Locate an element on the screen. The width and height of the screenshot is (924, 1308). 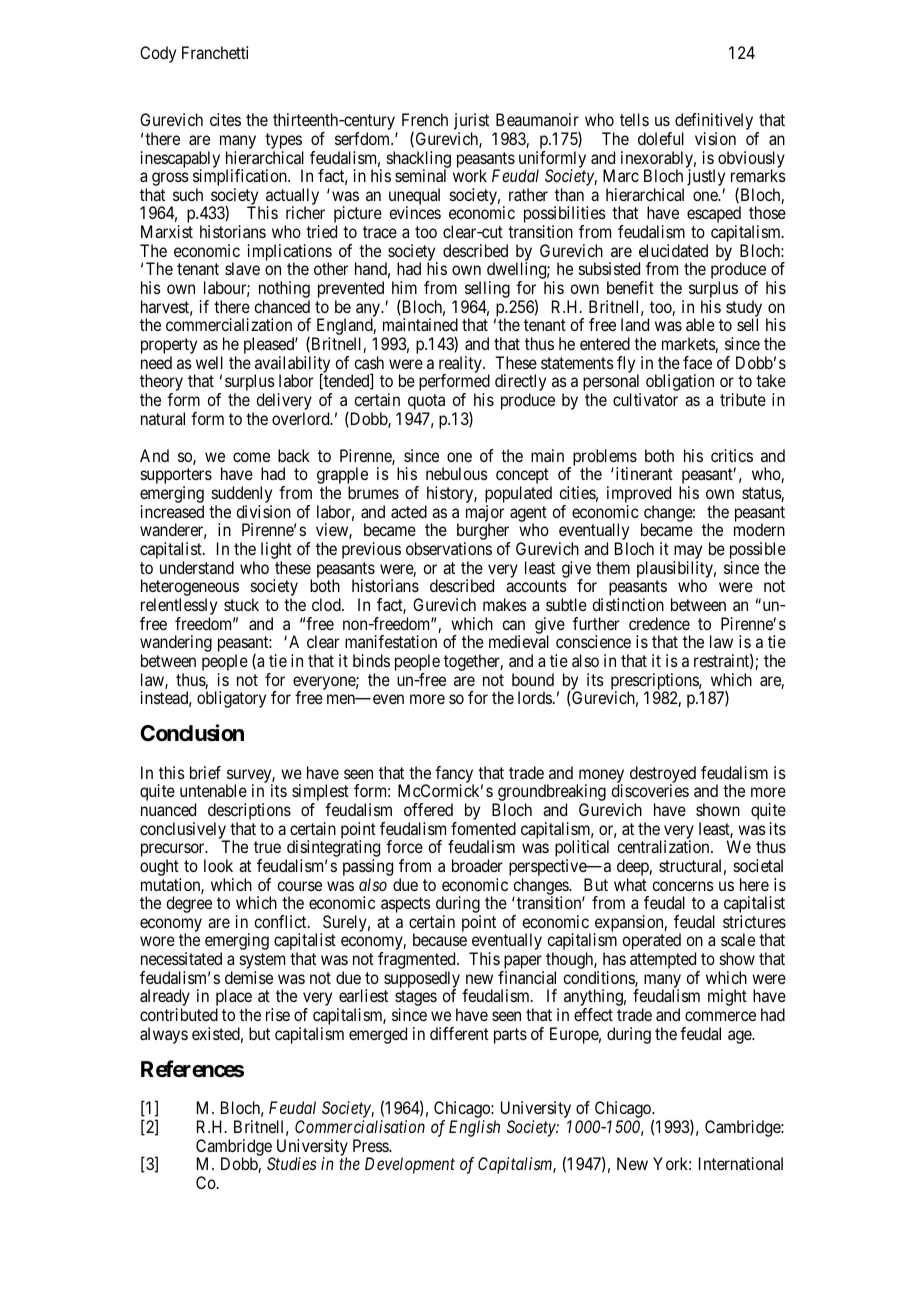
Studies is located at coordinates (292, 1163).
